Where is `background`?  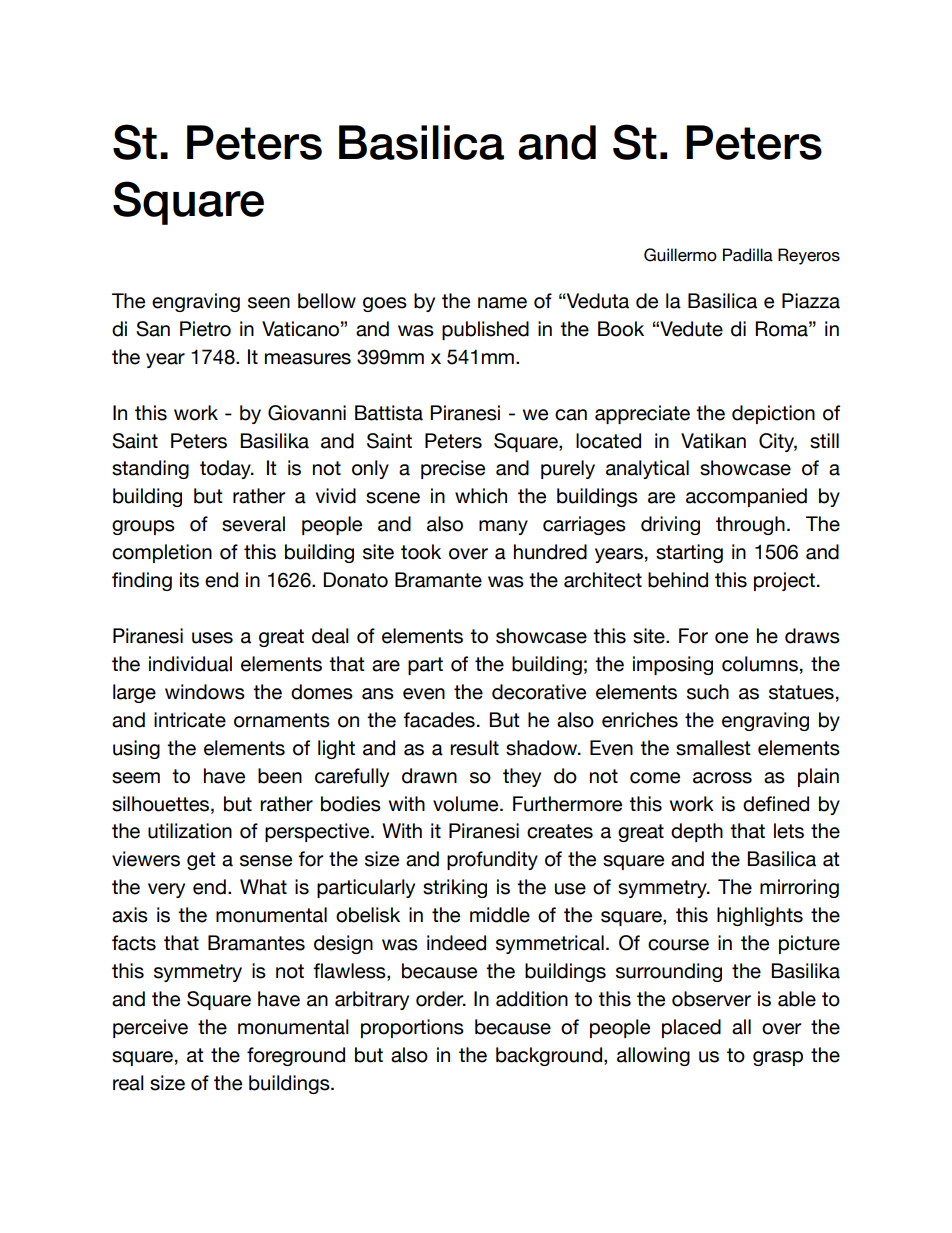
background is located at coordinates (549, 1056).
